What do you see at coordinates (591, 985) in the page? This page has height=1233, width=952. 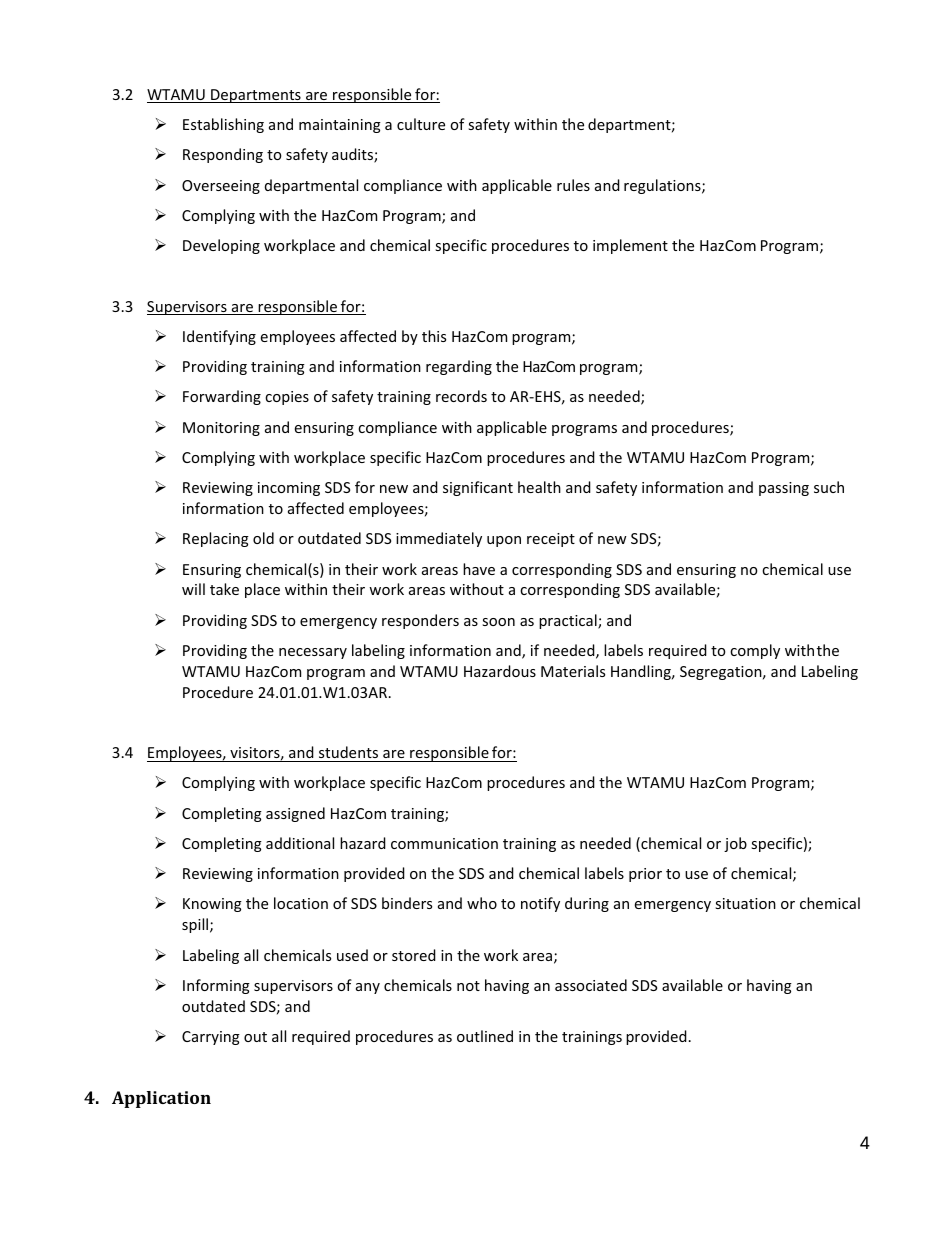 I see `associated` at bounding box center [591, 985].
